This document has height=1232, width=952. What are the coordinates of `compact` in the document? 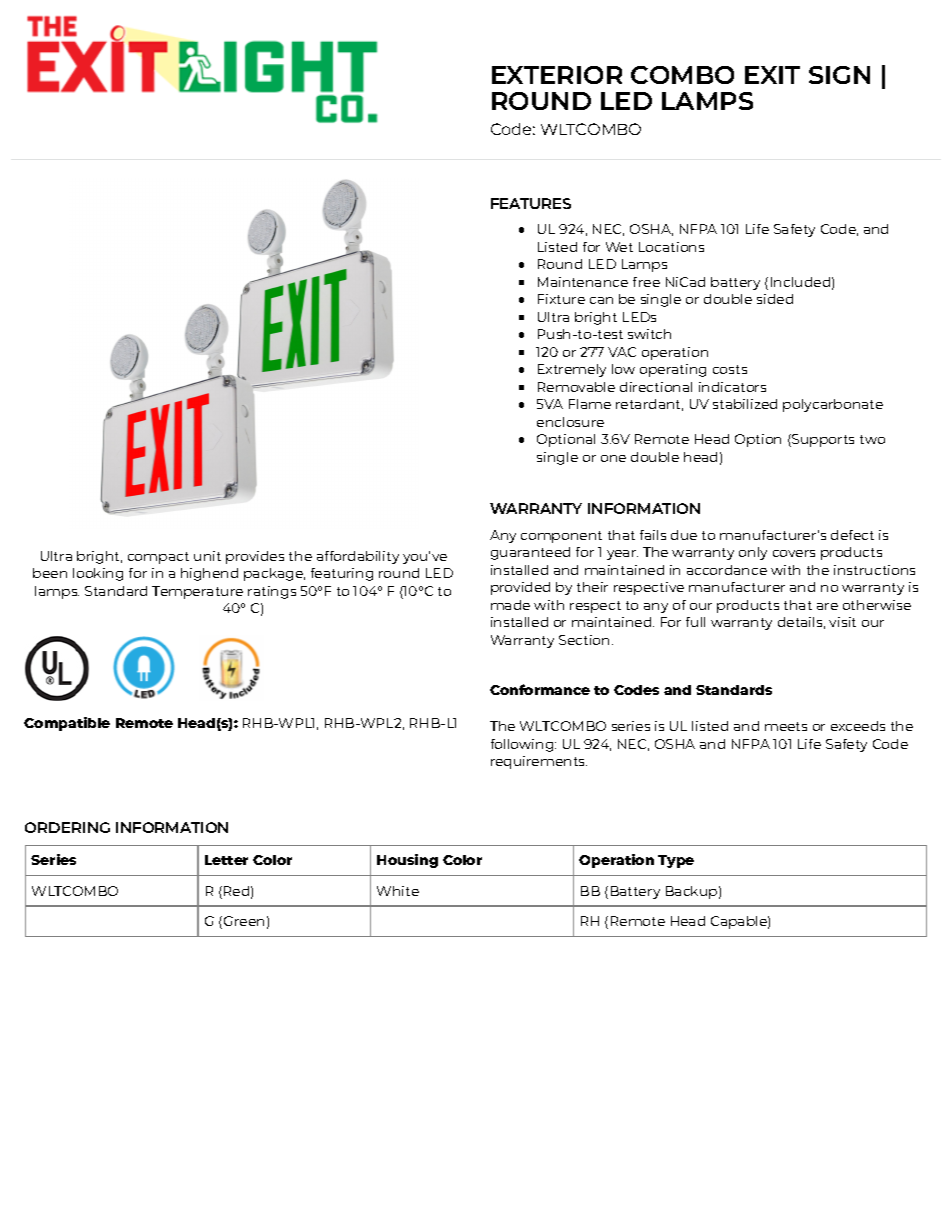 It's located at (158, 558).
